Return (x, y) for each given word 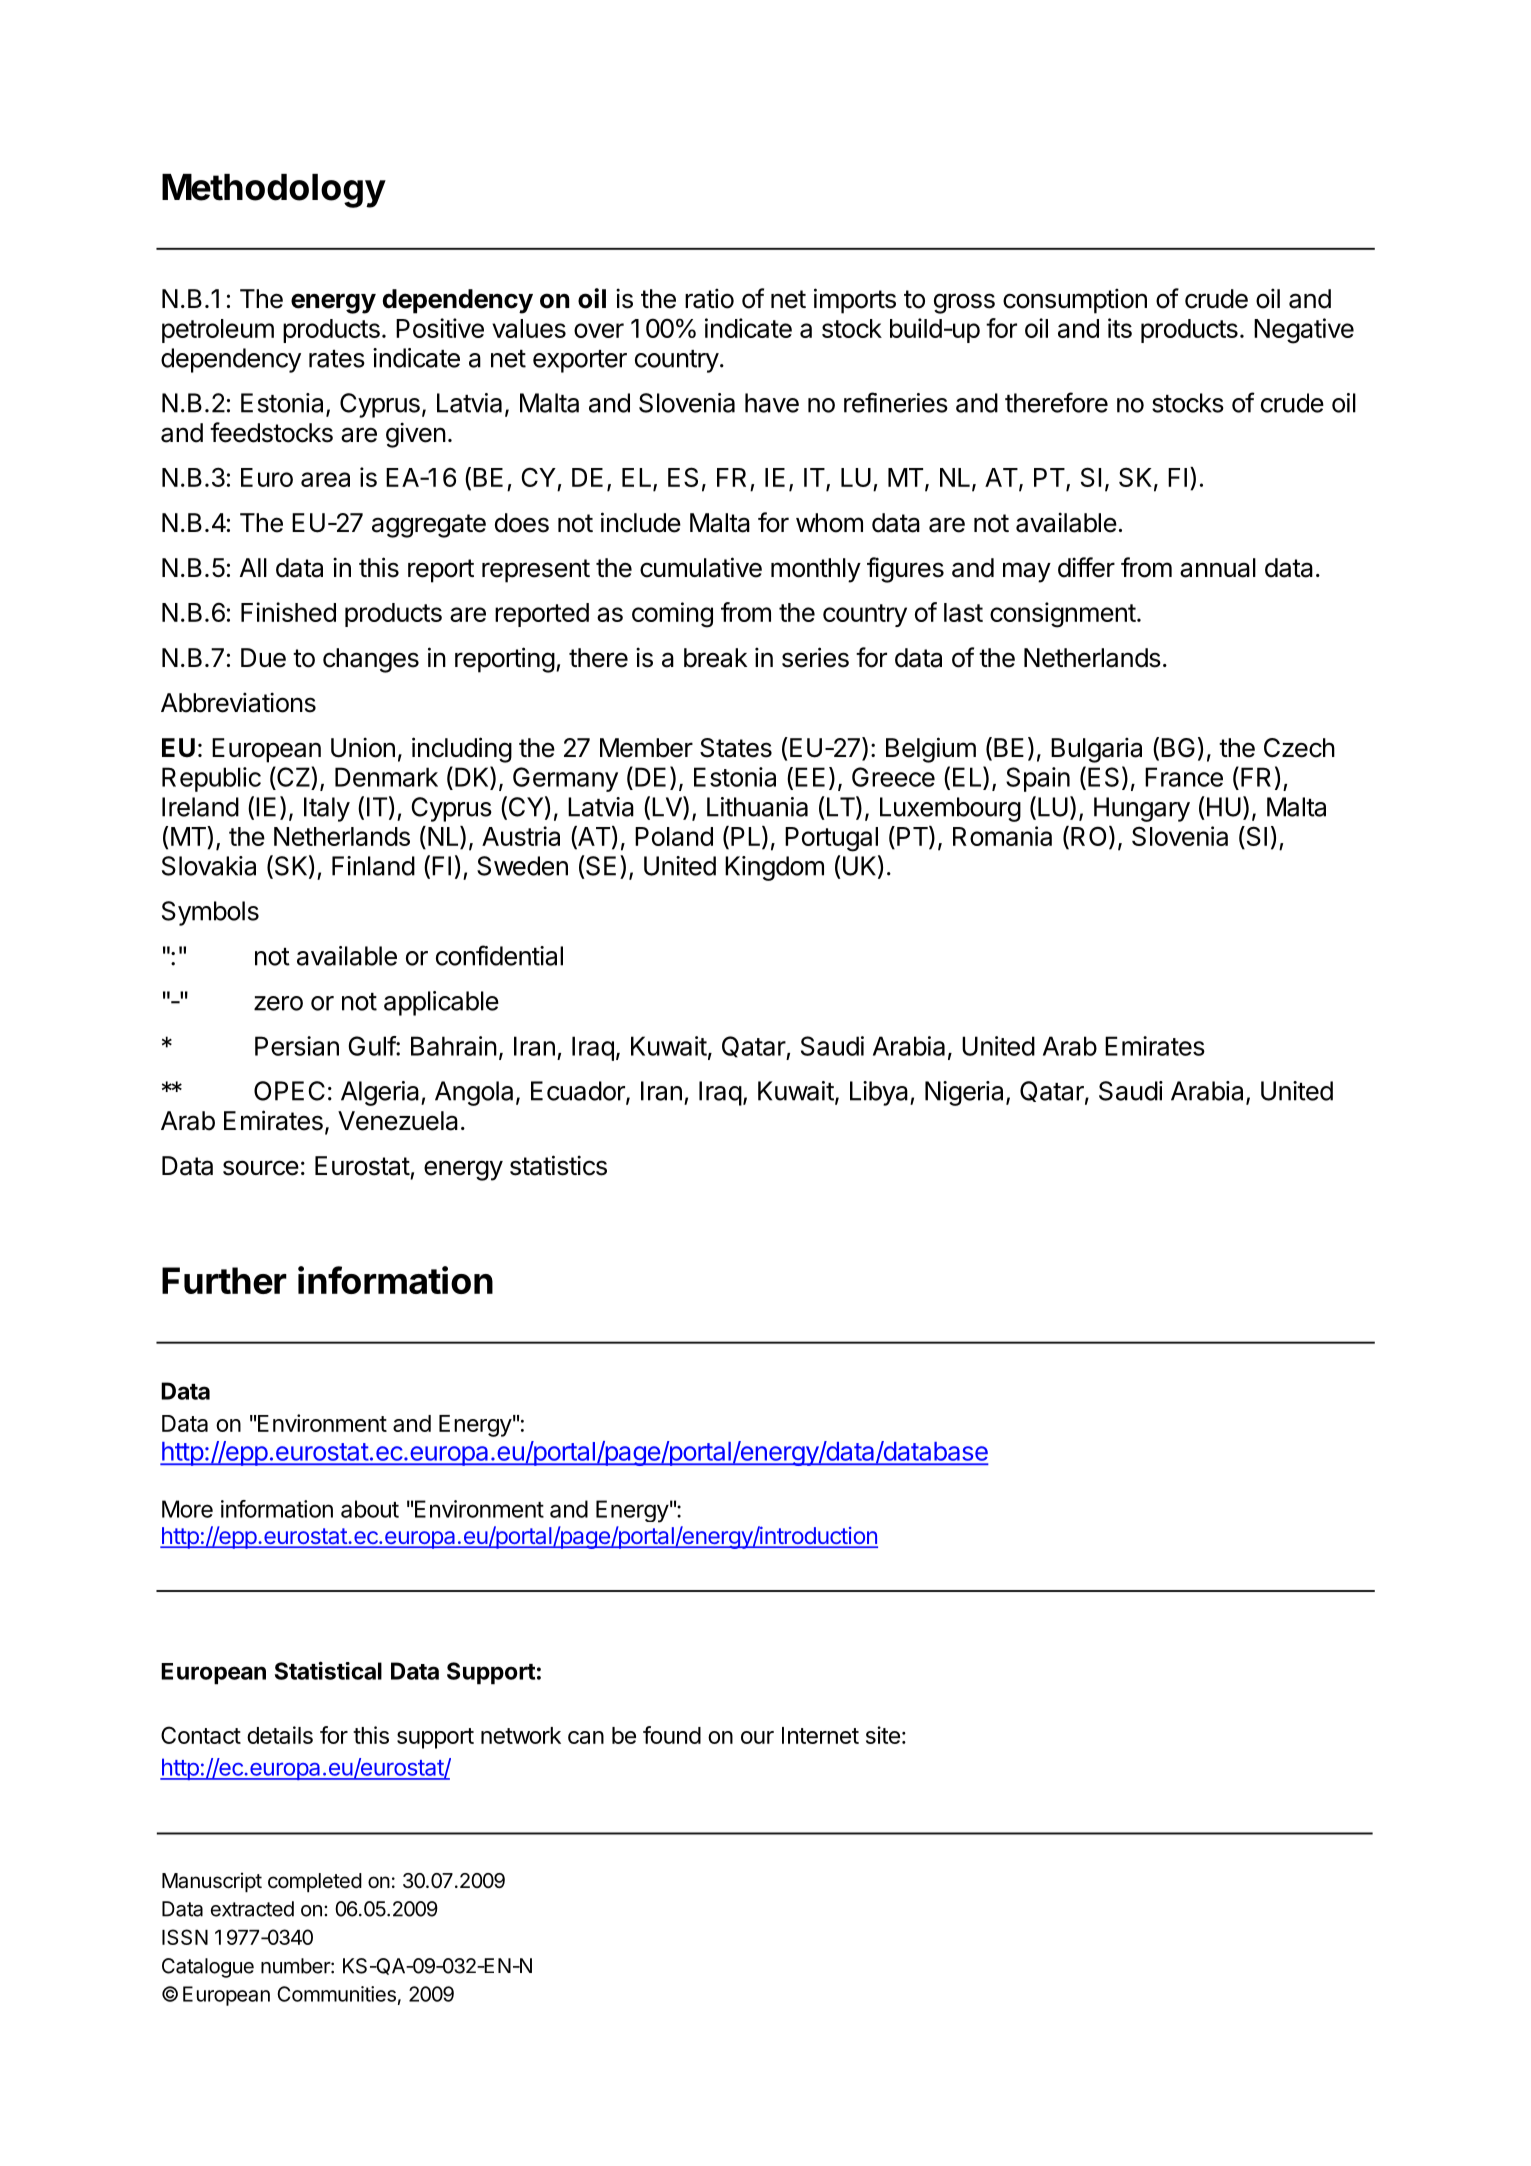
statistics (558, 1165)
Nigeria (966, 1093)
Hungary (1142, 809)
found (672, 1735)
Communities (336, 1994)
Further (224, 1280)
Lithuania (757, 807)
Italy (327, 809)
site (883, 1735)
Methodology (274, 191)
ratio (709, 298)
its (1120, 328)
